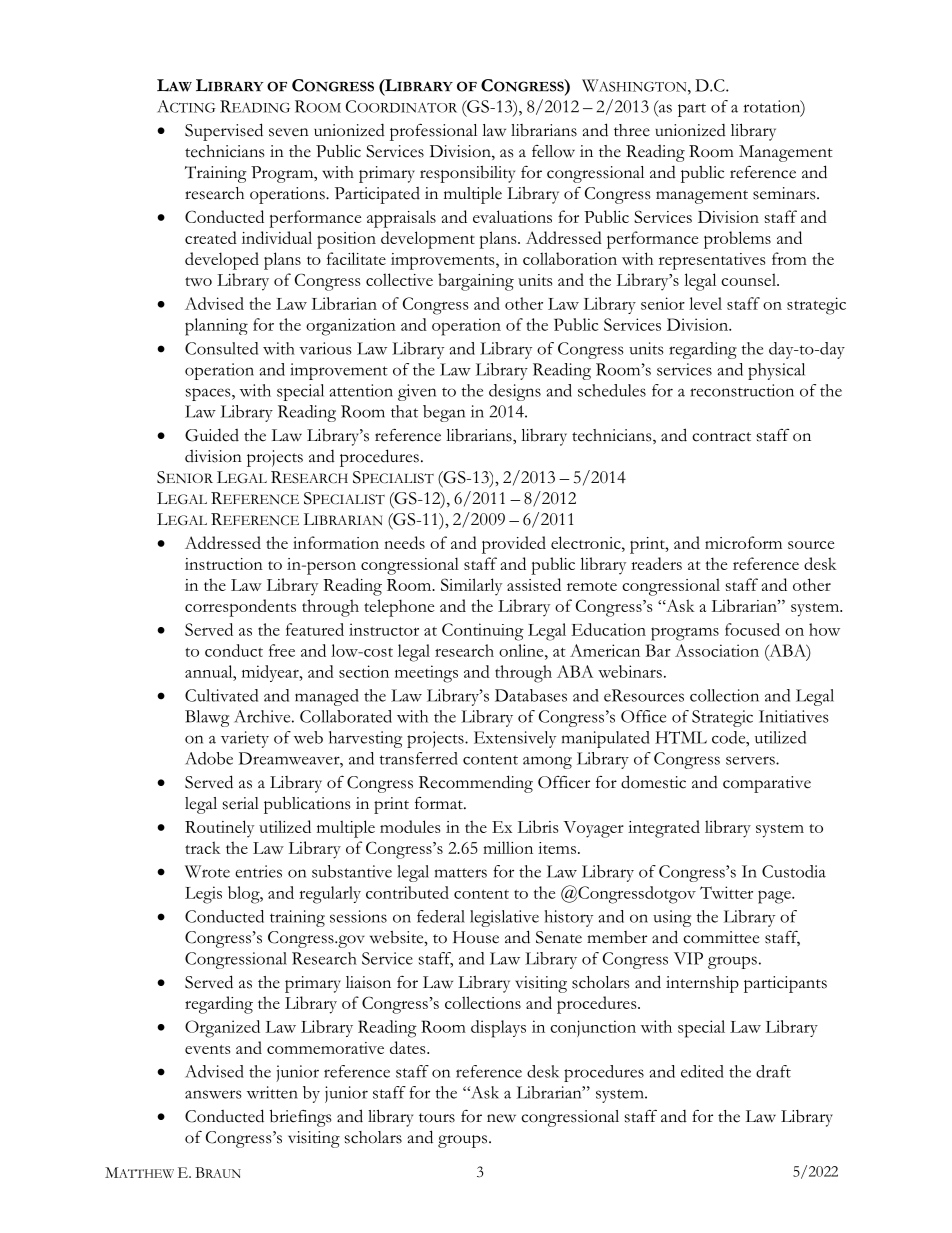 This screenshot has width=952, height=1233. I want to click on focused, so click(752, 629).
